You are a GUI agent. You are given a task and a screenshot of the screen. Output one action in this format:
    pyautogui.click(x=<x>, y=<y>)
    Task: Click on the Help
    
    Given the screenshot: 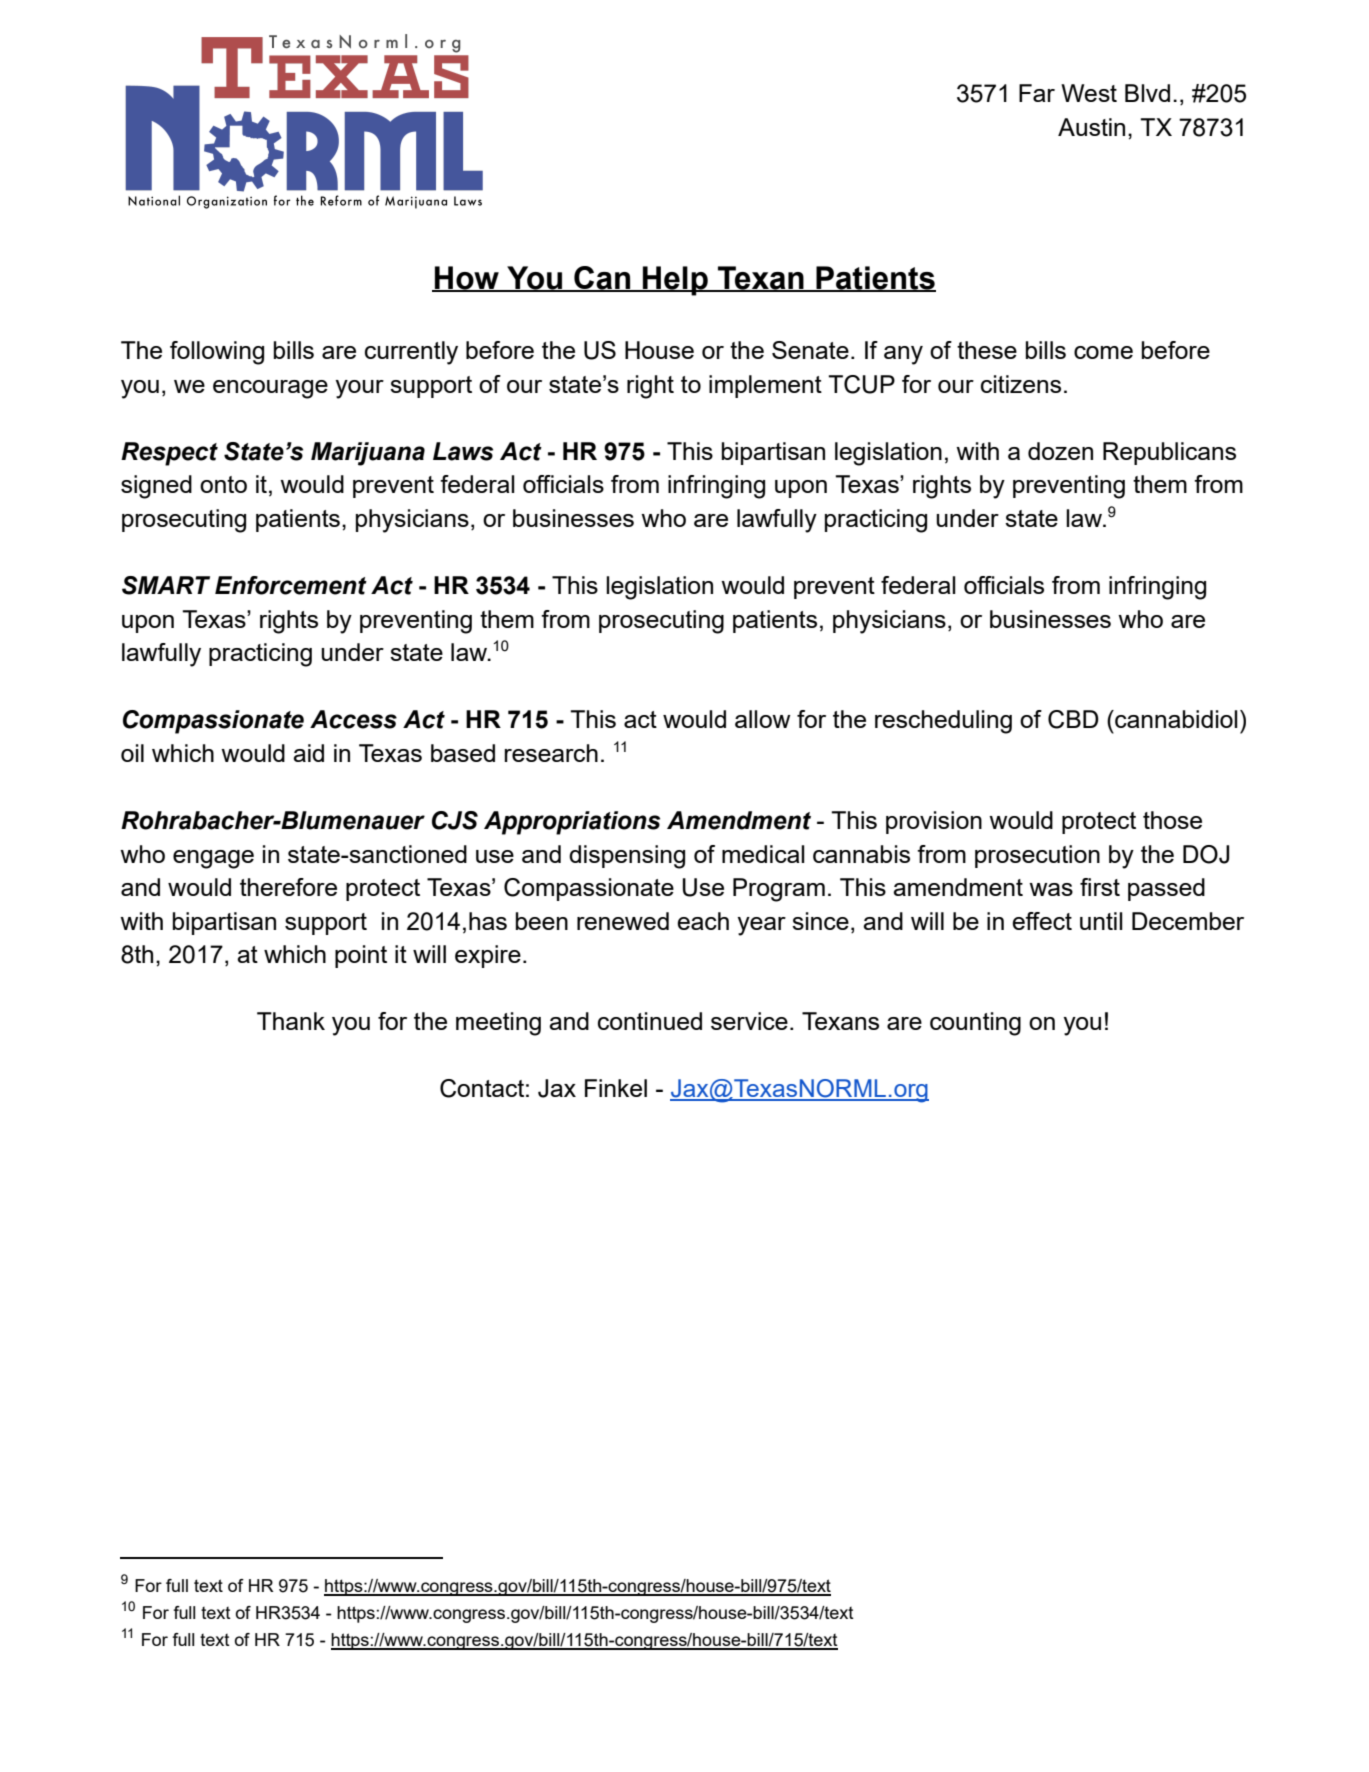 What is the action you would take?
    pyautogui.click(x=675, y=281)
